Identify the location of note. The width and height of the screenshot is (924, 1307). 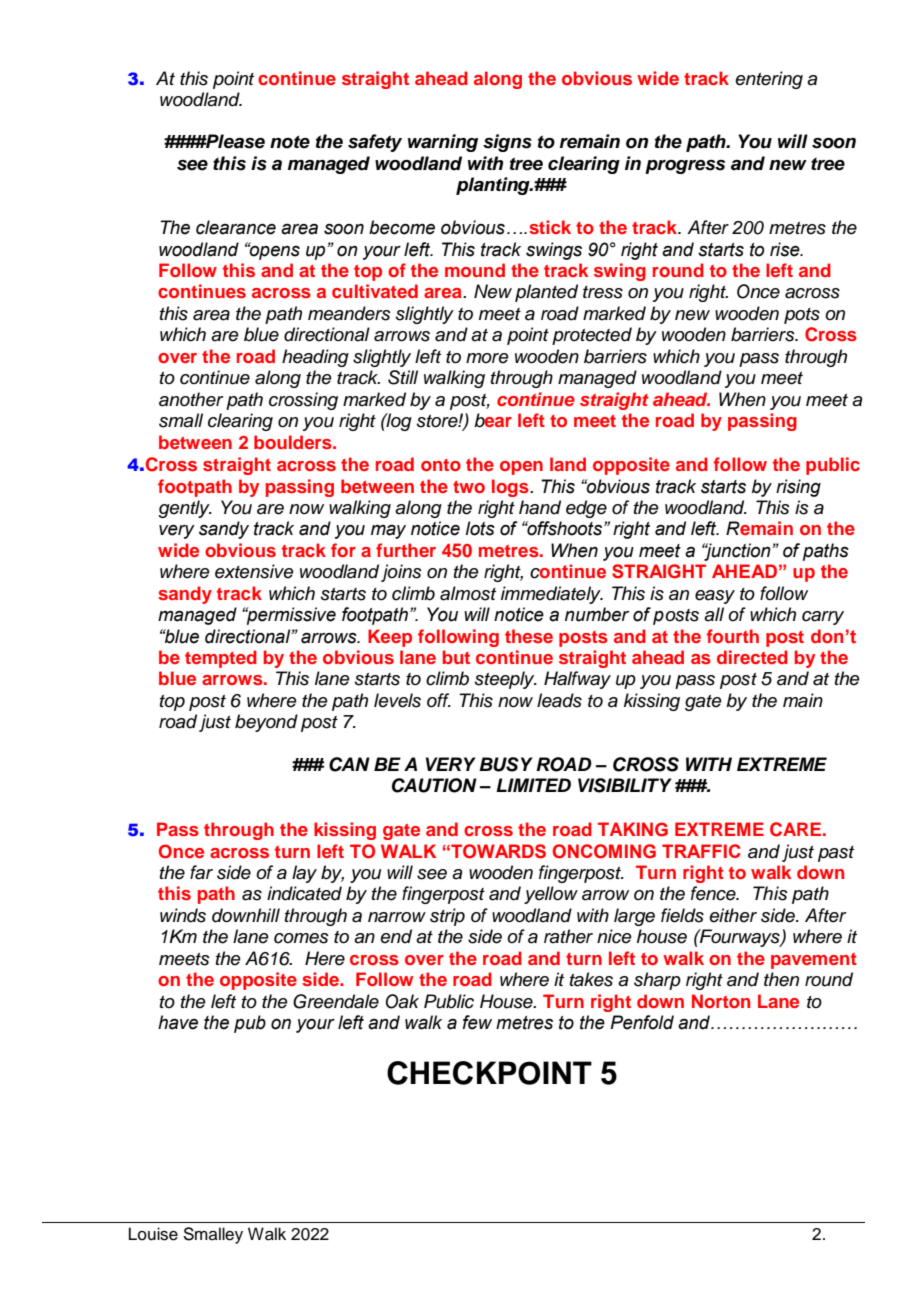
(290, 142).
